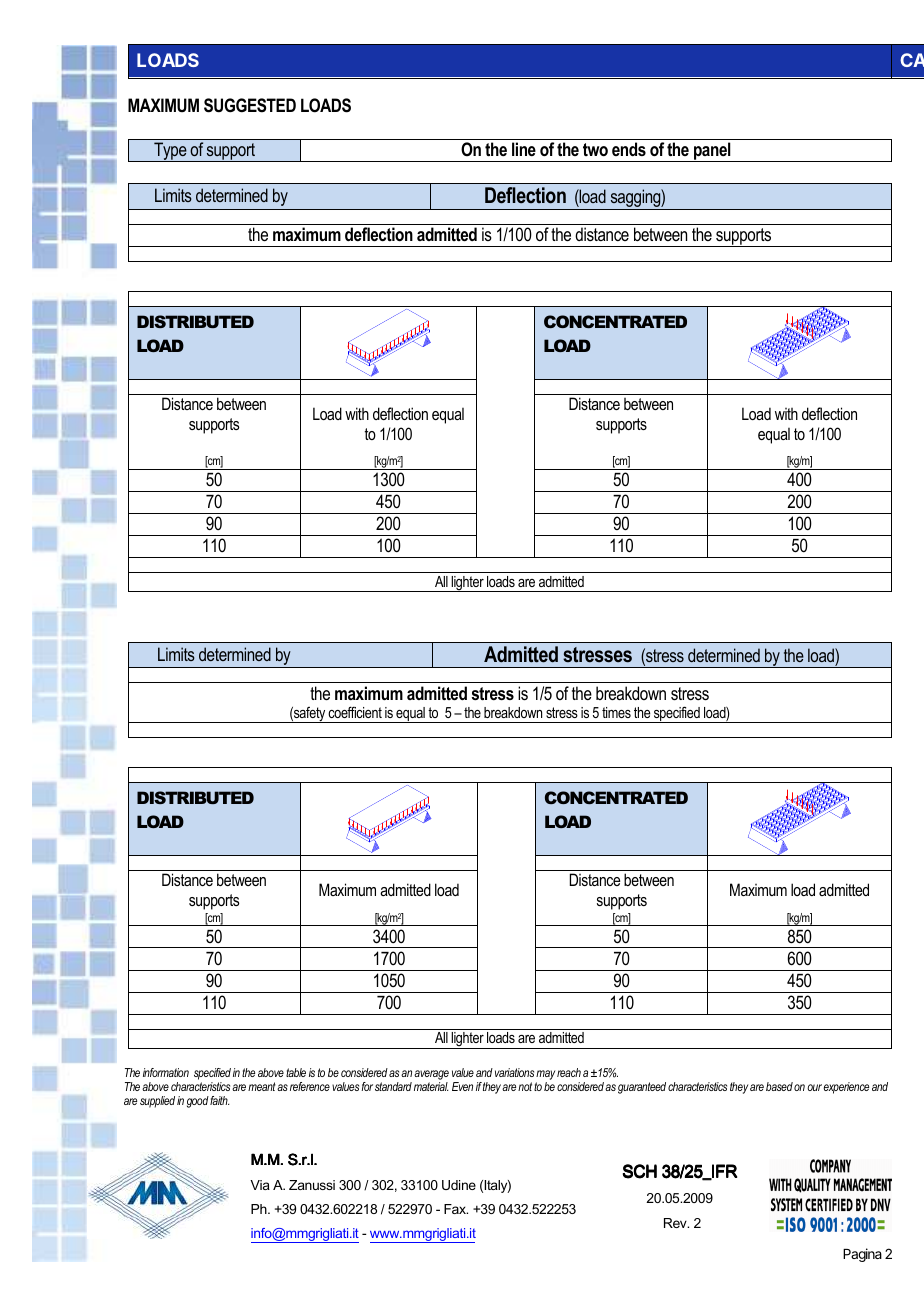 This image has width=924, height=1308. I want to click on Fax, so click(456, 1209).
